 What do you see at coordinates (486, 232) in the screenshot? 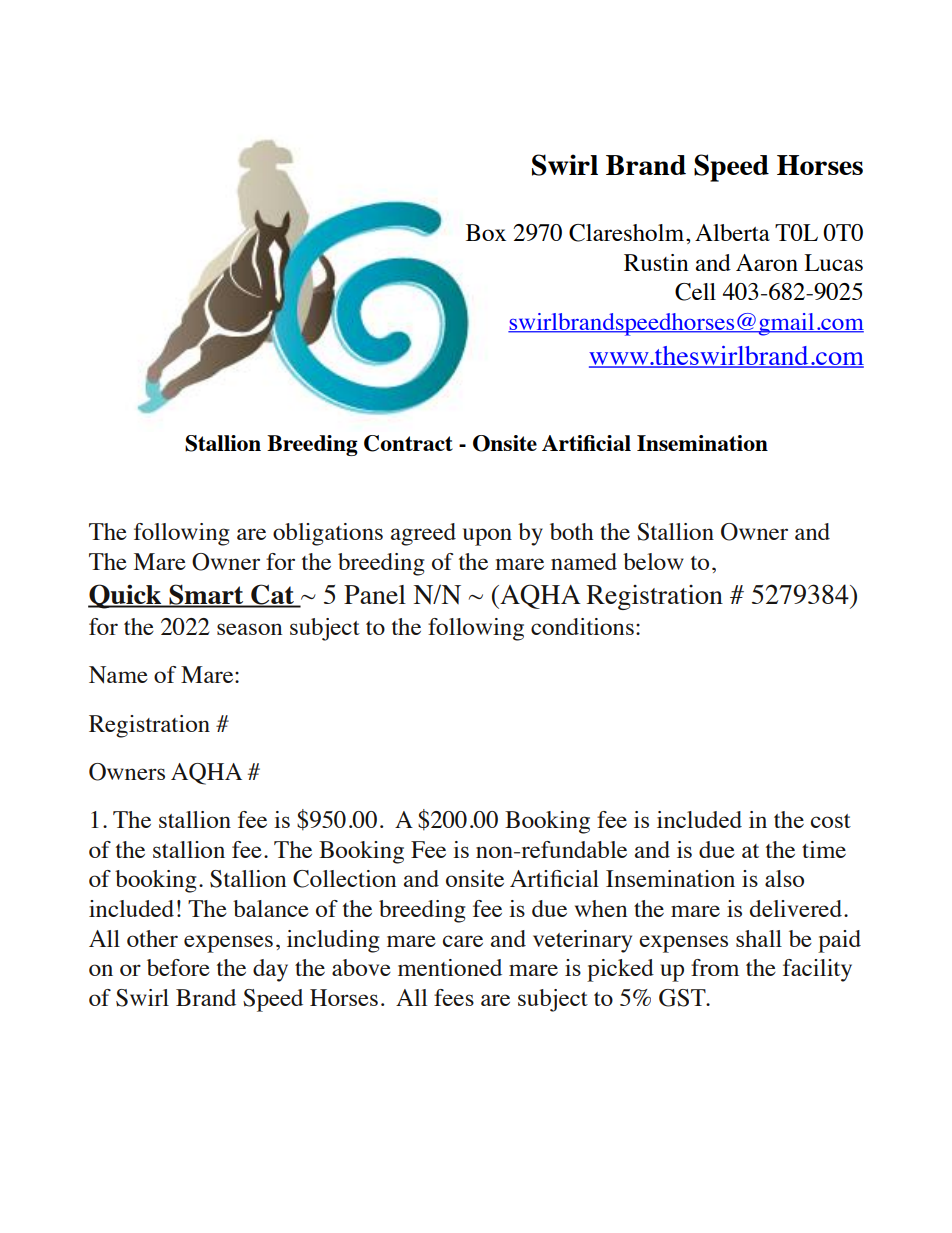
I see `Box` at bounding box center [486, 232].
